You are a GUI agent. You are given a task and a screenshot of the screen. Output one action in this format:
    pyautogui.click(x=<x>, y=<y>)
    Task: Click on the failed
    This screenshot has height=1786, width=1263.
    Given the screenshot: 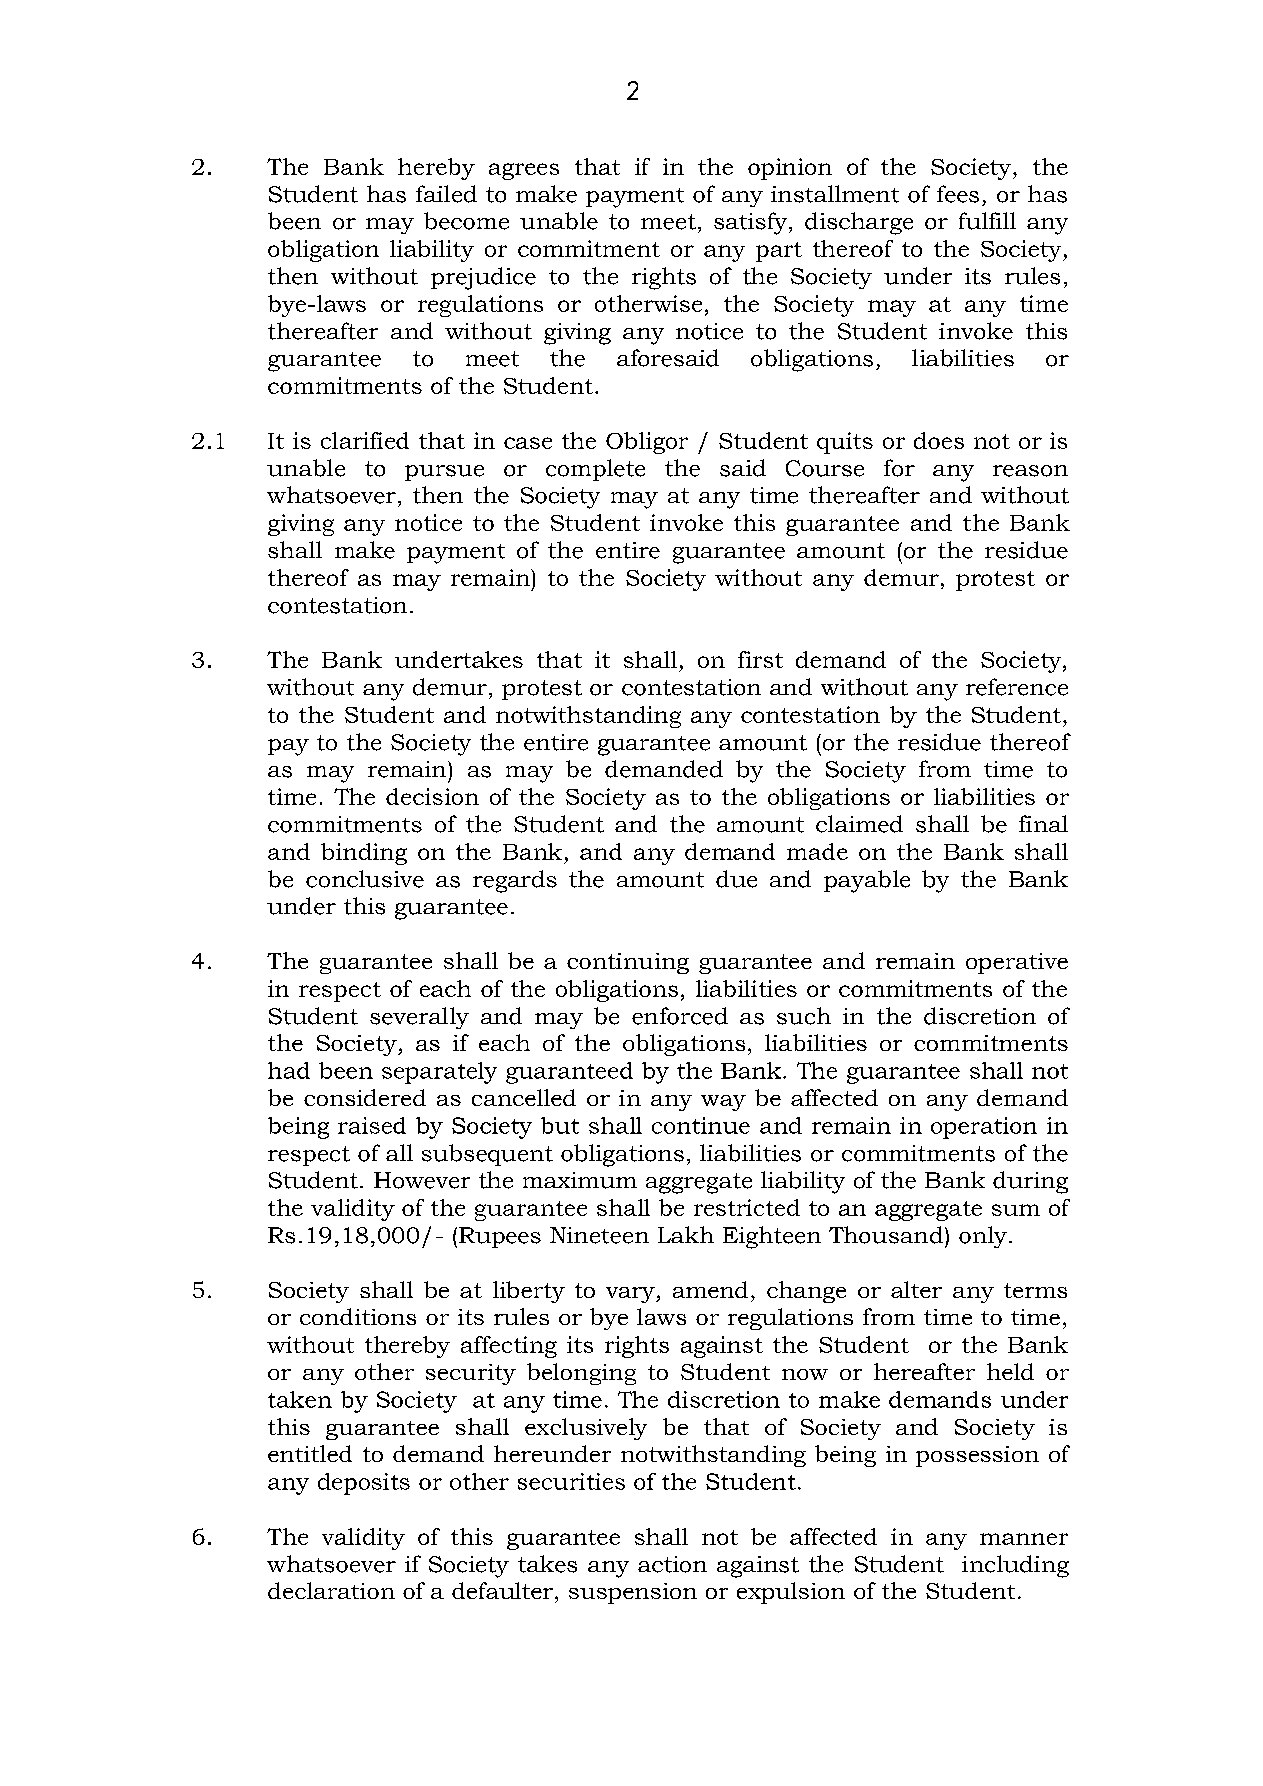 What is the action you would take?
    pyautogui.click(x=446, y=194)
